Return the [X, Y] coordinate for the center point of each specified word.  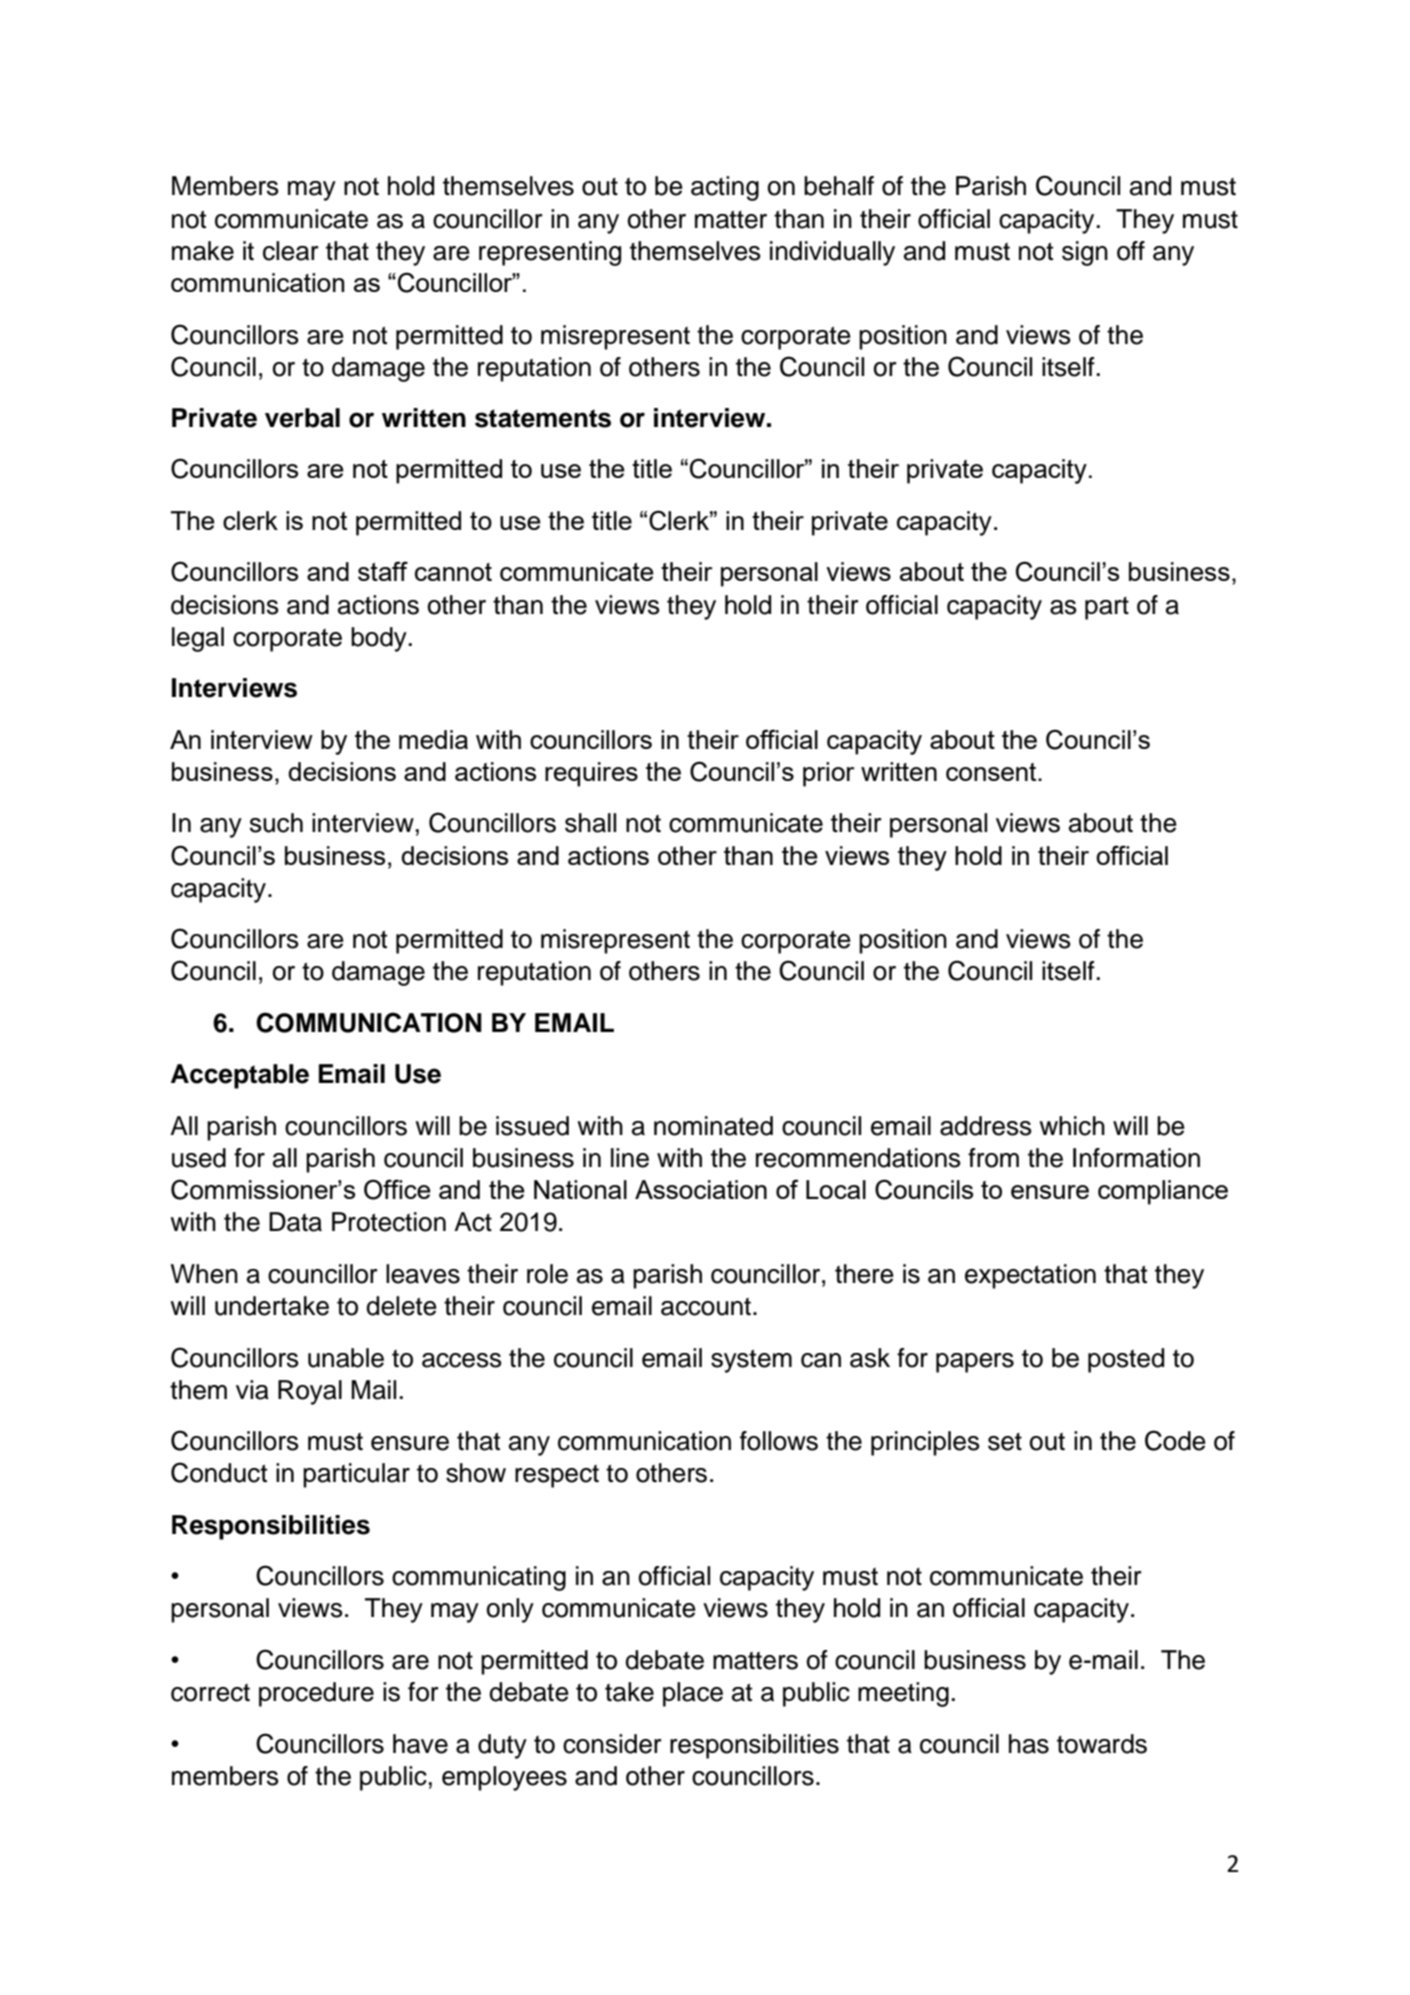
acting [725, 188]
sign [1085, 253]
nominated [713, 1126]
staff [383, 571]
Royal [310, 1392]
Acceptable [240, 1076]
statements [543, 418]
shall [590, 823]
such [276, 823]
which [1072, 1126]
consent [992, 772]
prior [829, 774]
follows [779, 1441]
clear [291, 251]
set [1005, 1442]
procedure [316, 1694]
